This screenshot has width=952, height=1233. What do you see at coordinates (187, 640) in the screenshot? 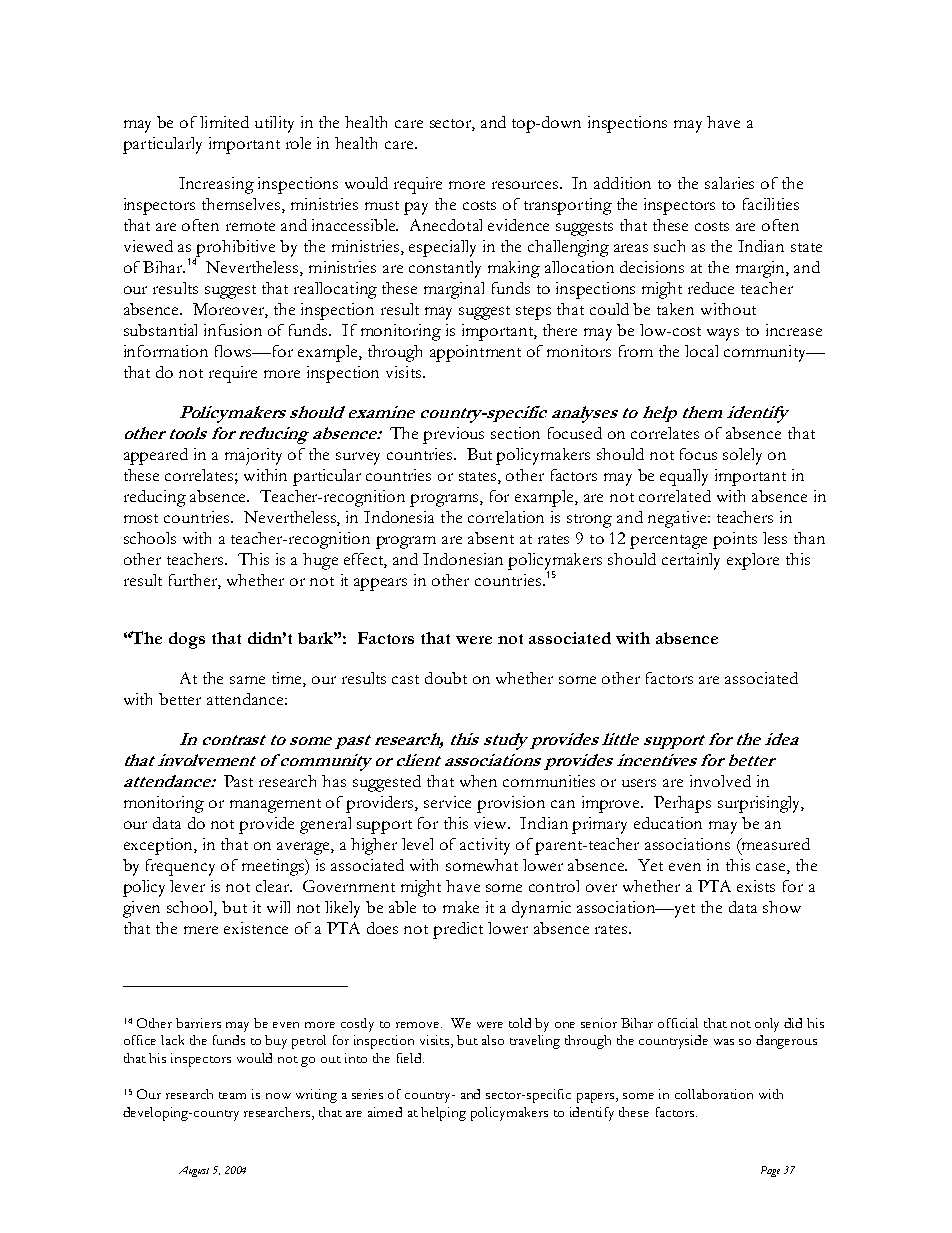
I see `dogs` at bounding box center [187, 640].
